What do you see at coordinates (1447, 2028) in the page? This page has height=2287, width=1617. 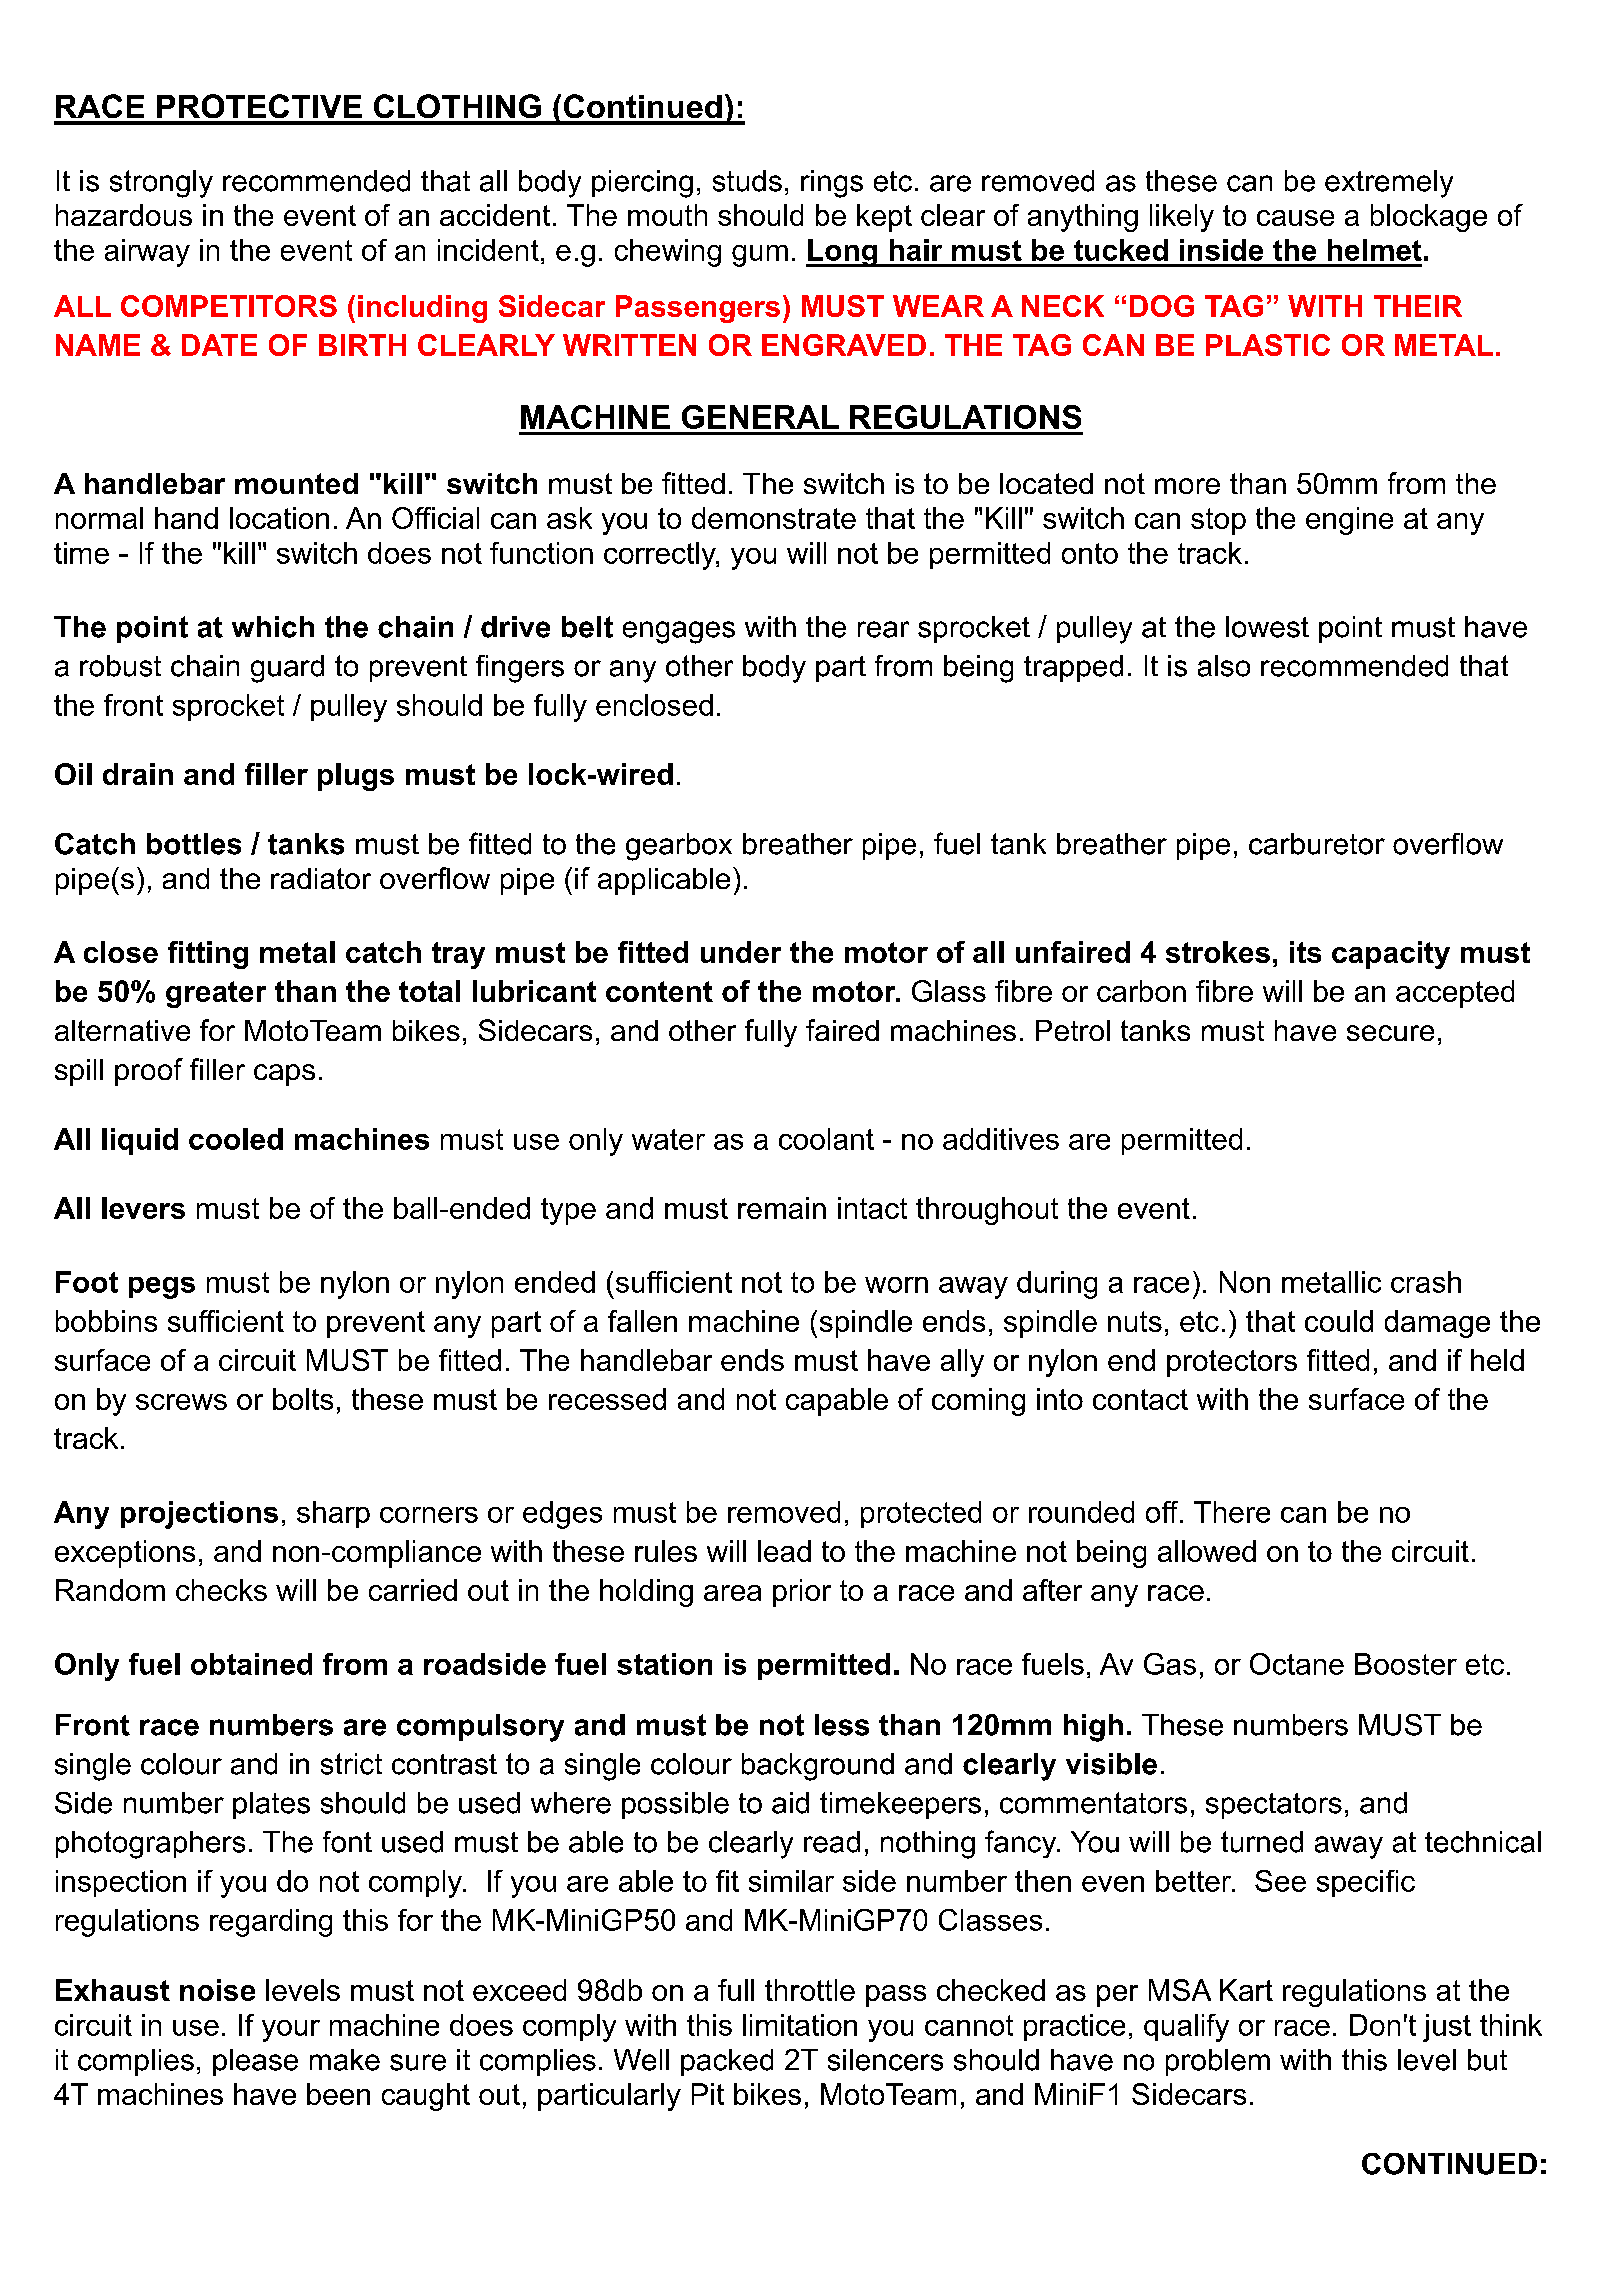 I see `just` at bounding box center [1447, 2028].
